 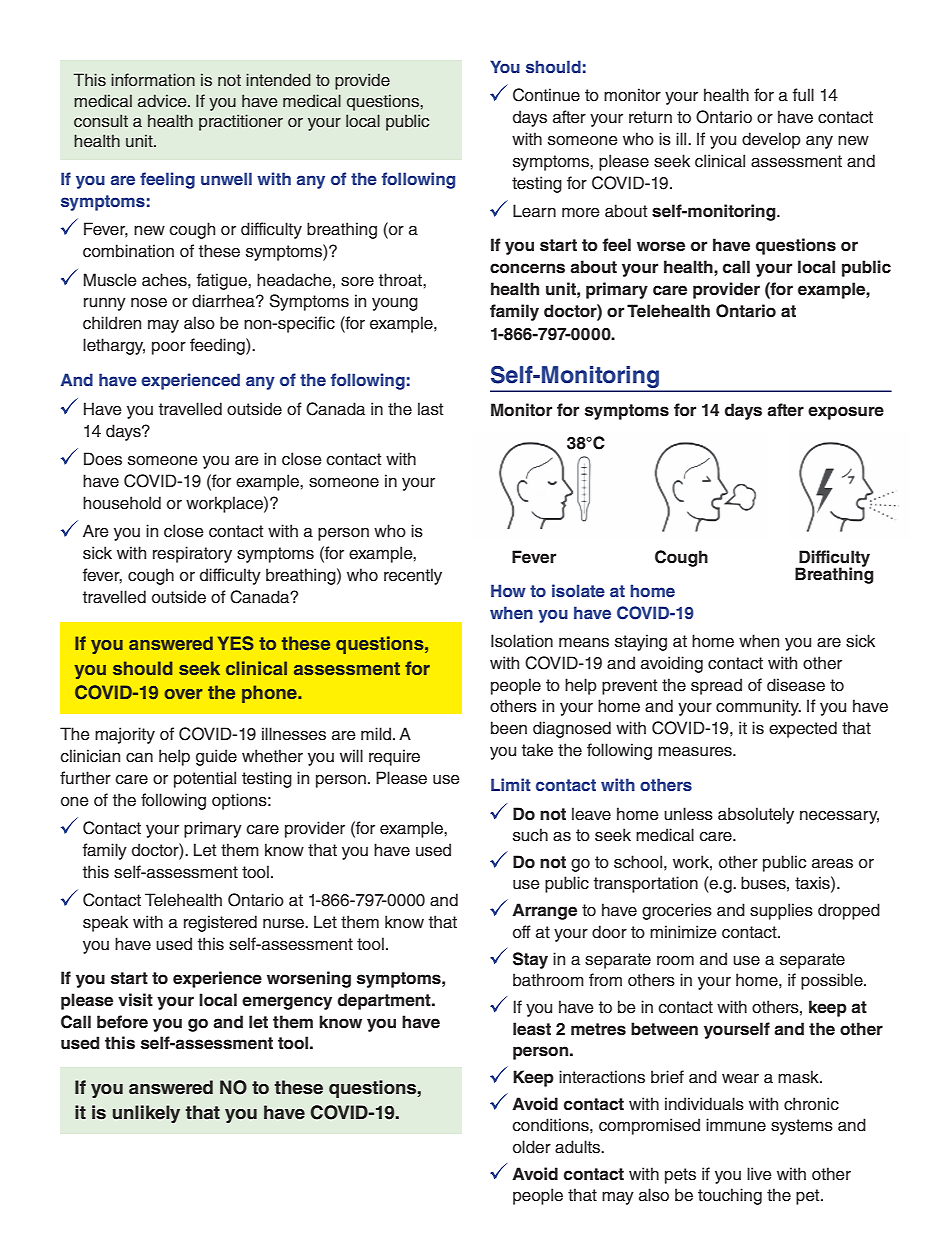 What do you see at coordinates (163, 101) in the screenshot?
I see `advice` at bounding box center [163, 101].
